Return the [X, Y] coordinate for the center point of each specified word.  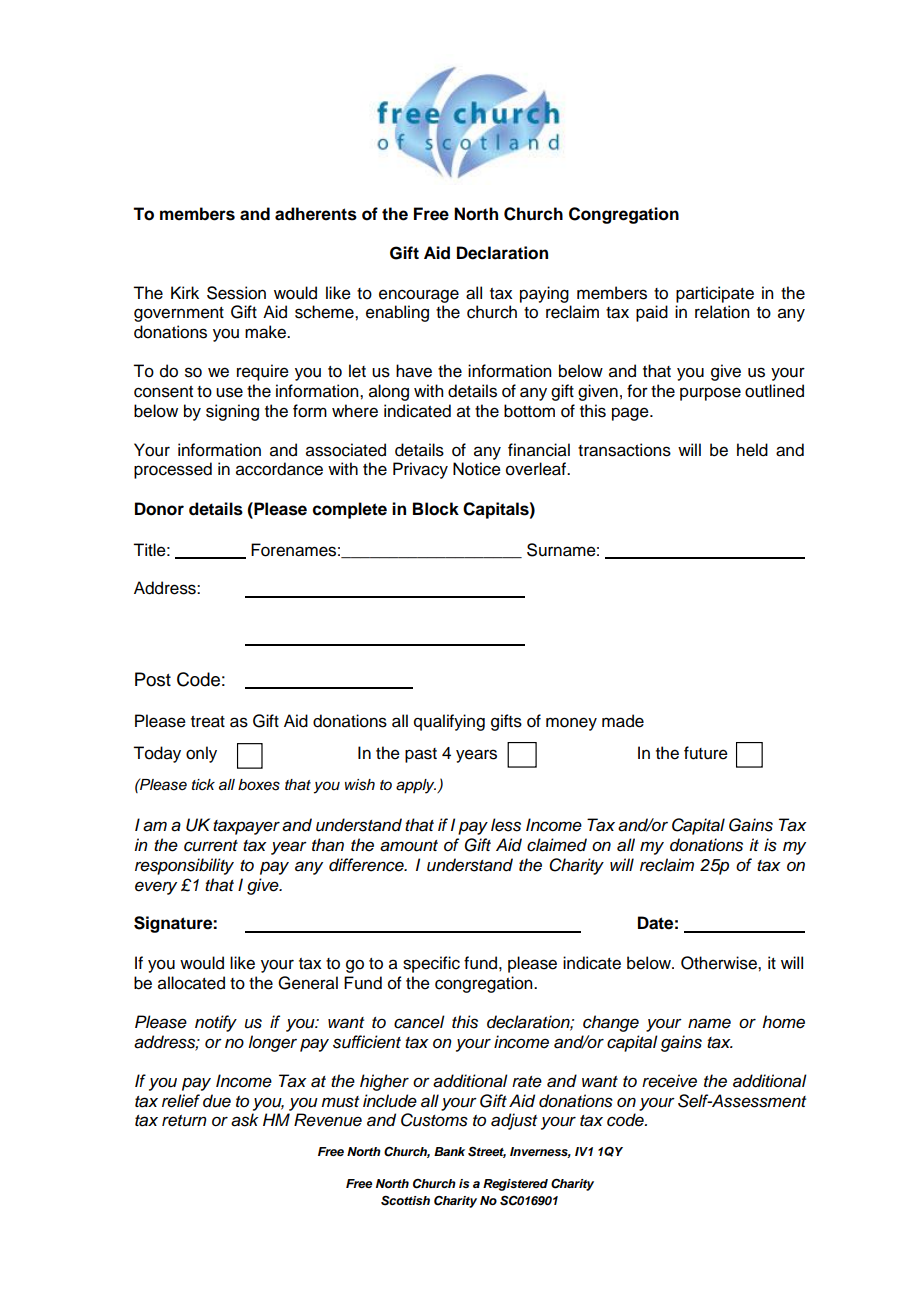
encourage [419, 296]
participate [715, 294]
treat [208, 722]
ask [245, 1120]
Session [236, 293]
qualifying [449, 722]
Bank [449, 1151]
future [706, 753]
